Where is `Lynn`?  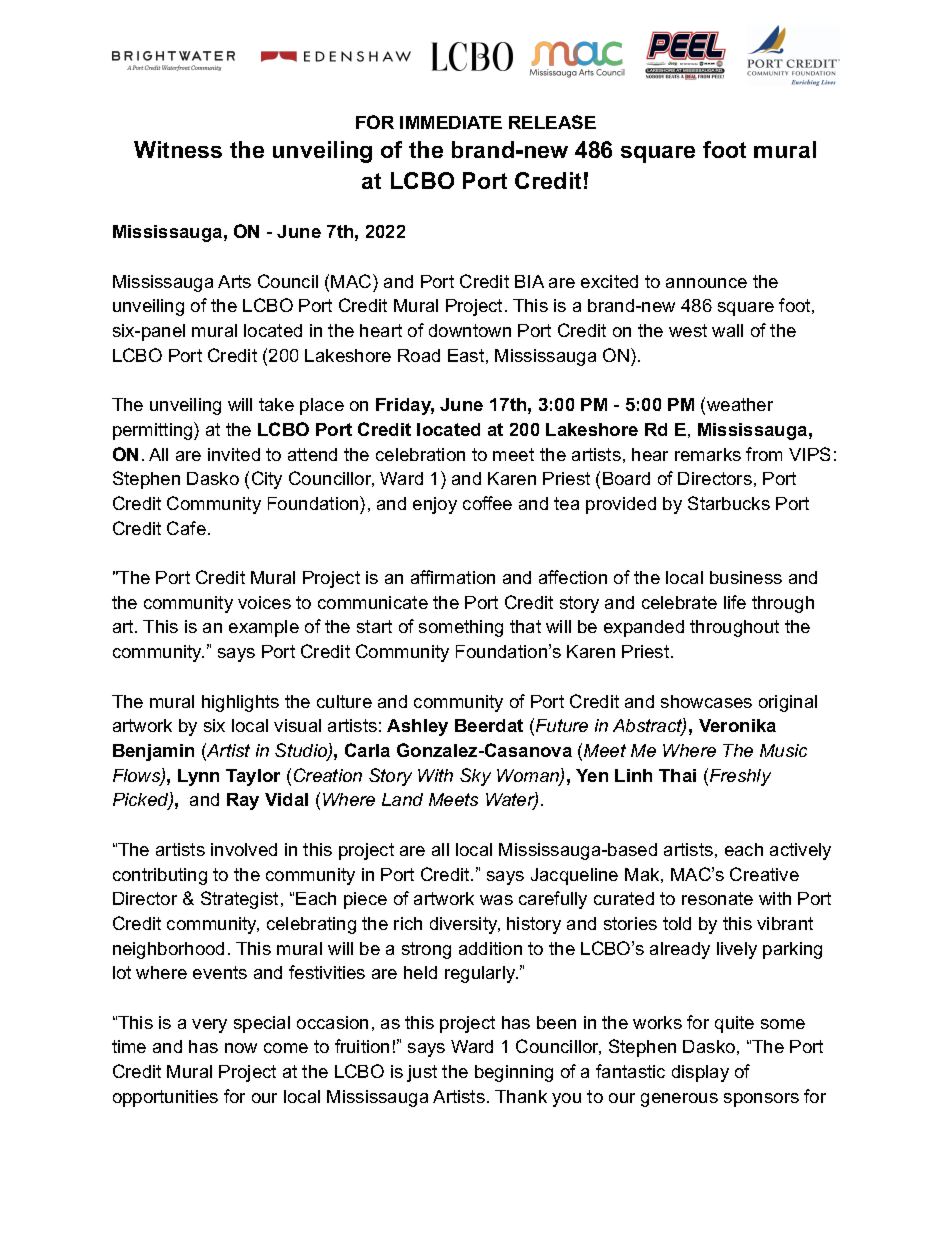
Lynn is located at coordinates (198, 777).
